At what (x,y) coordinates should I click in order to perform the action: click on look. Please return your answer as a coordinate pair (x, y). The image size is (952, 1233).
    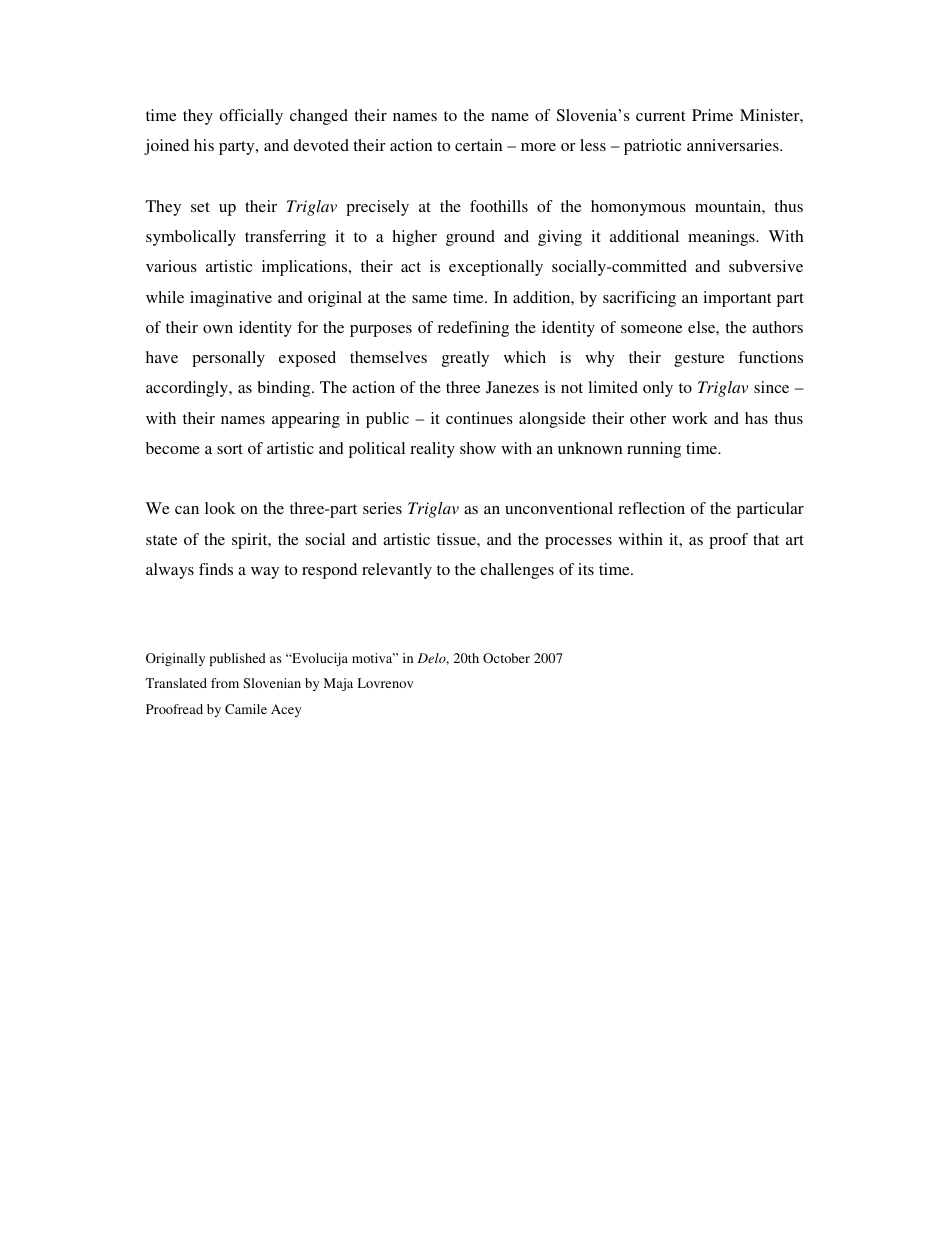
    Looking at the image, I should click on (220, 508).
